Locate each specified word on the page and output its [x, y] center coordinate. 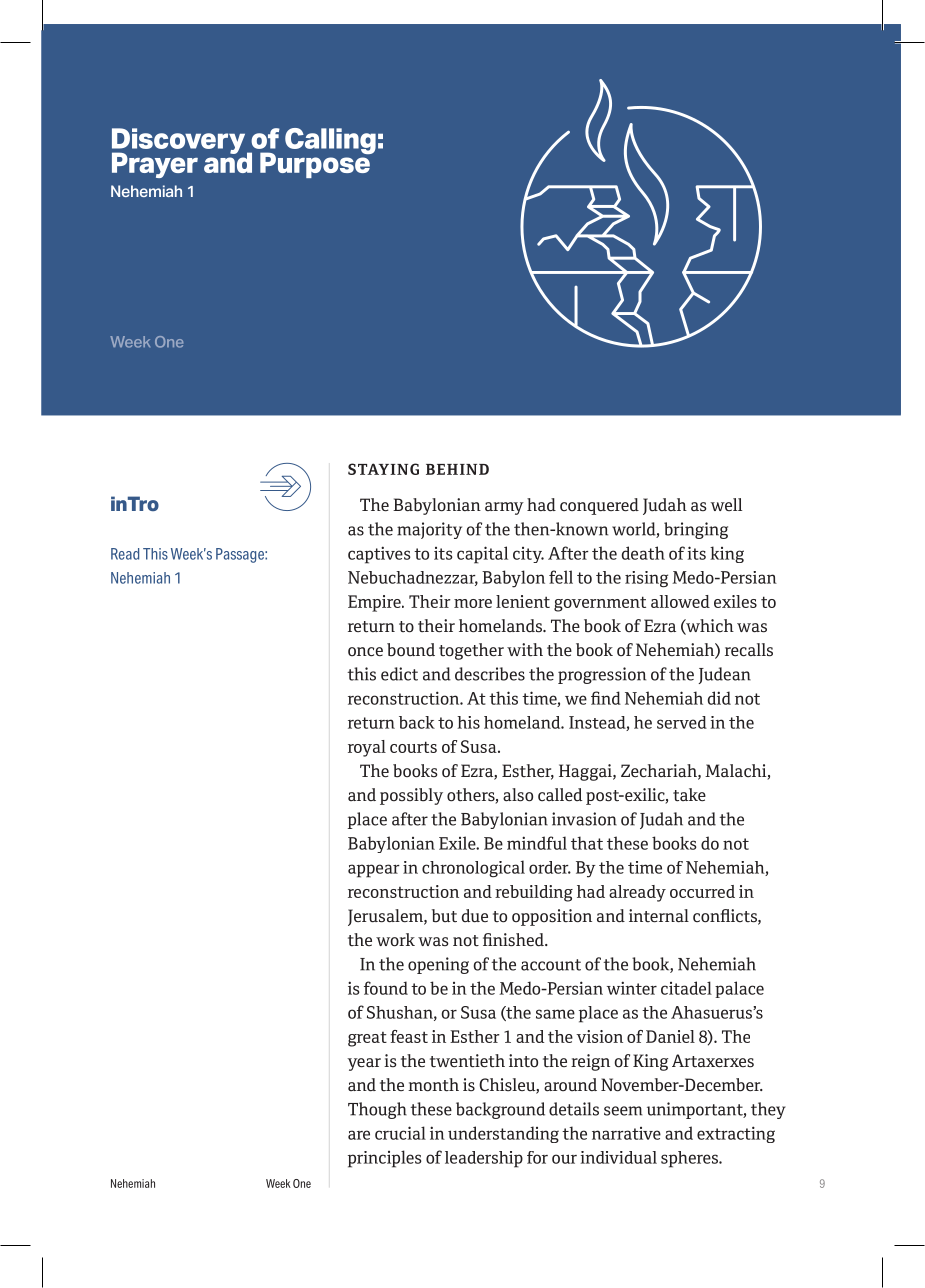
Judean [724, 675]
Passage [241, 555]
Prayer [155, 165]
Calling [330, 141]
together [471, 651]
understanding [503, 1134]
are [359, 1135]
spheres [691, 1159]
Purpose [316, 164]
